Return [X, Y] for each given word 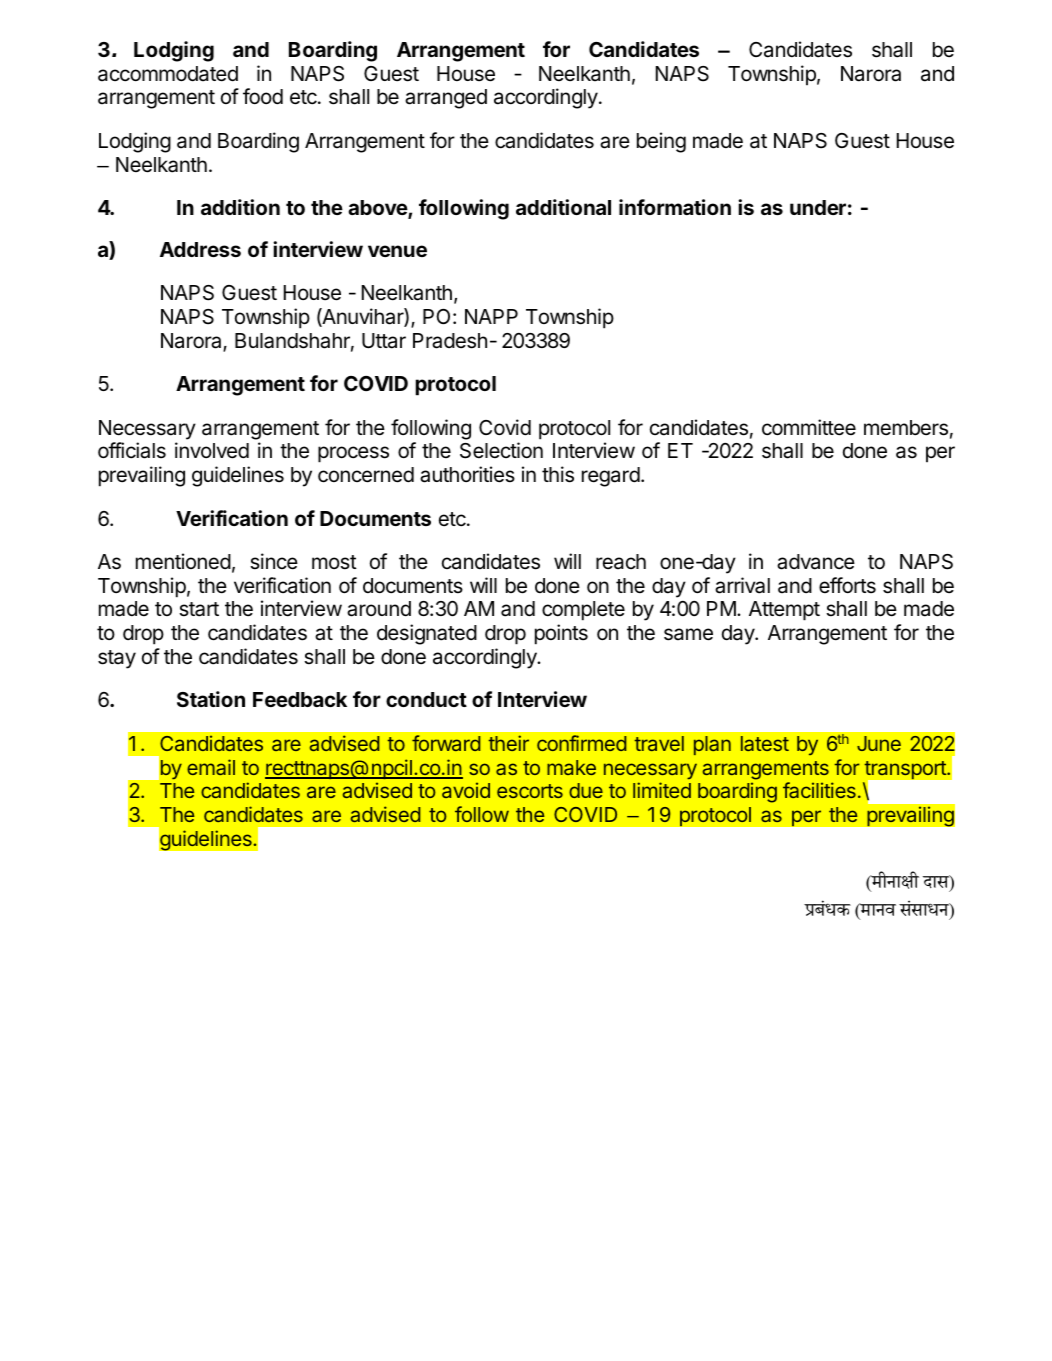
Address [200, 249]
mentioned [183, 561]
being [661, 142]
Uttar [384, 341]
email [211, 767]
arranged [446, 99]
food [263, 96]
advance [816, 562]
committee [809, 427]
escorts [530, 791]
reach [621, 562]
